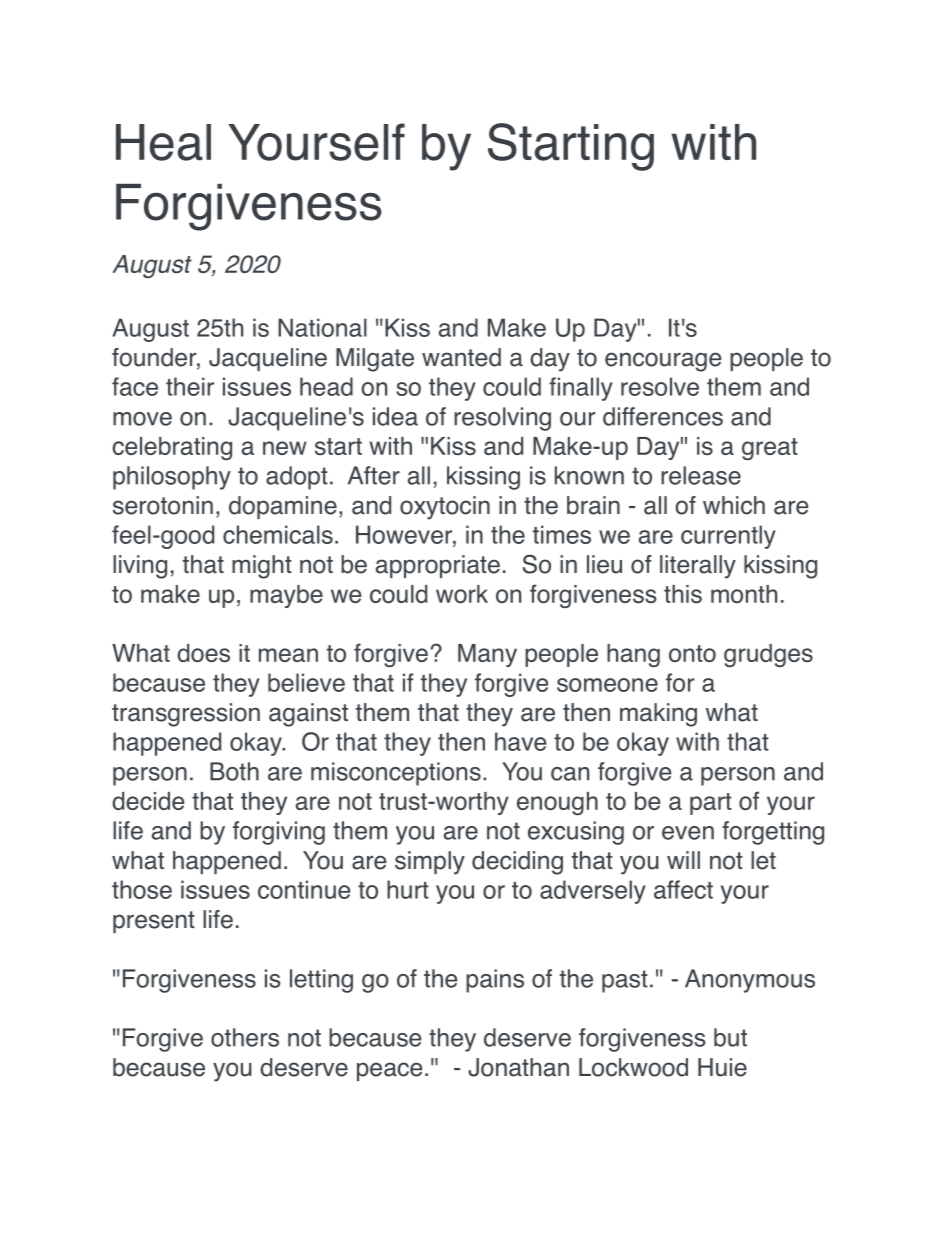 The image size is (952, 1233). I want to click on misconceptions, so click(396, 774).
